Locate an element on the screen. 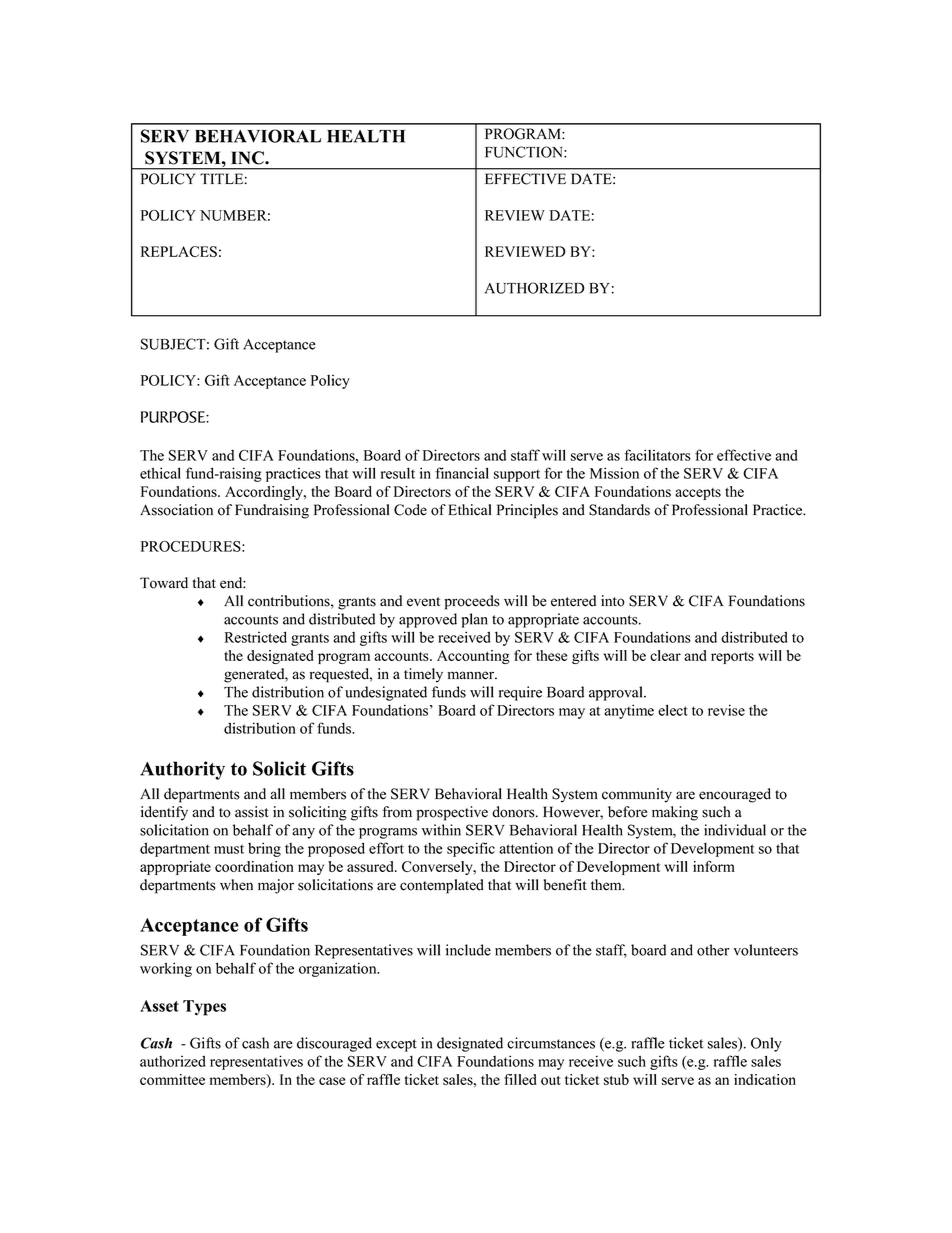 Image resolution: width=952 pixels, height=1233 pixels. encouraged is located at coordinates (735, 795).
